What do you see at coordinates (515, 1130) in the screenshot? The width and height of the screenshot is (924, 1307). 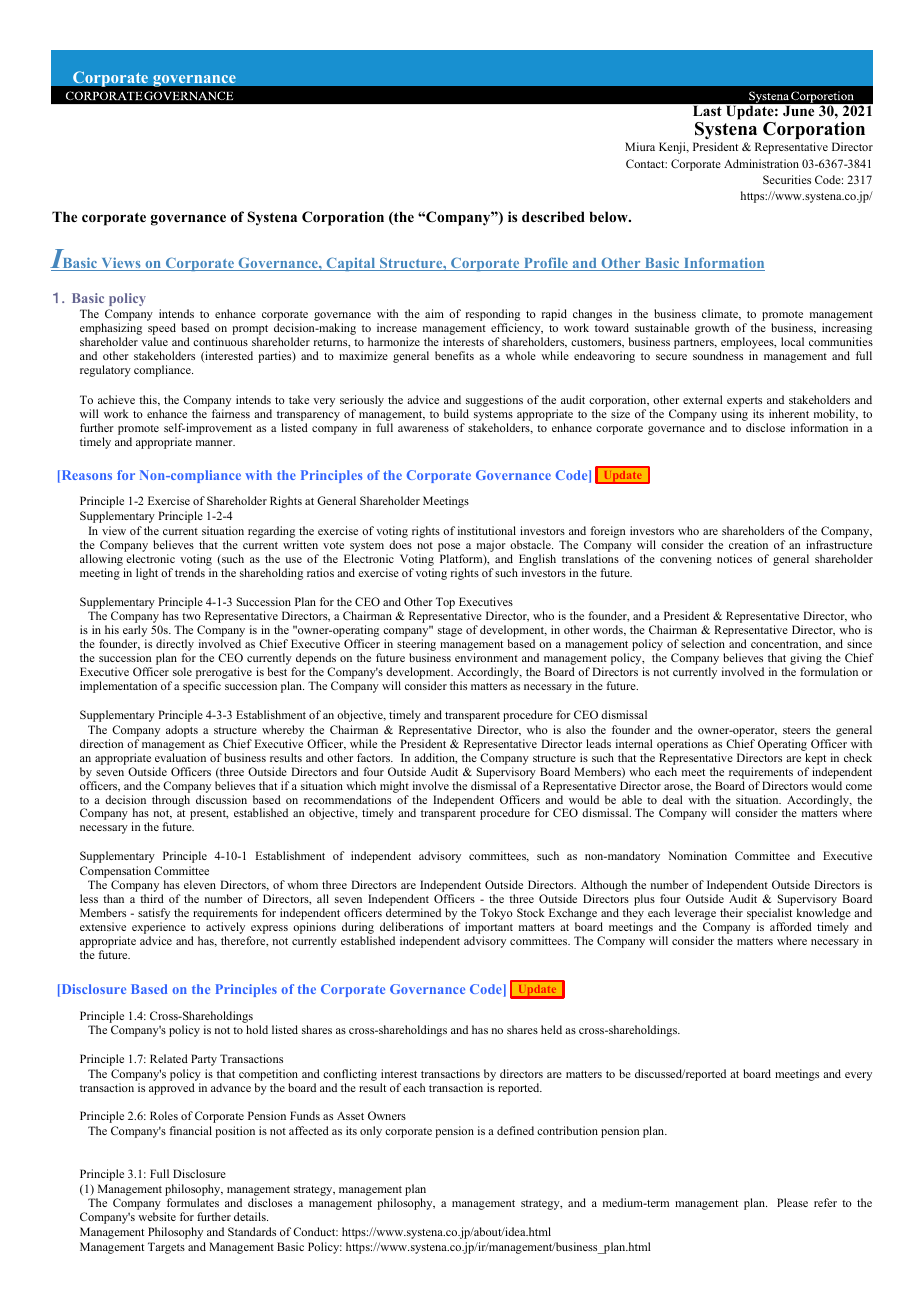 I see `defined` at bounding box center [515, 1130].
